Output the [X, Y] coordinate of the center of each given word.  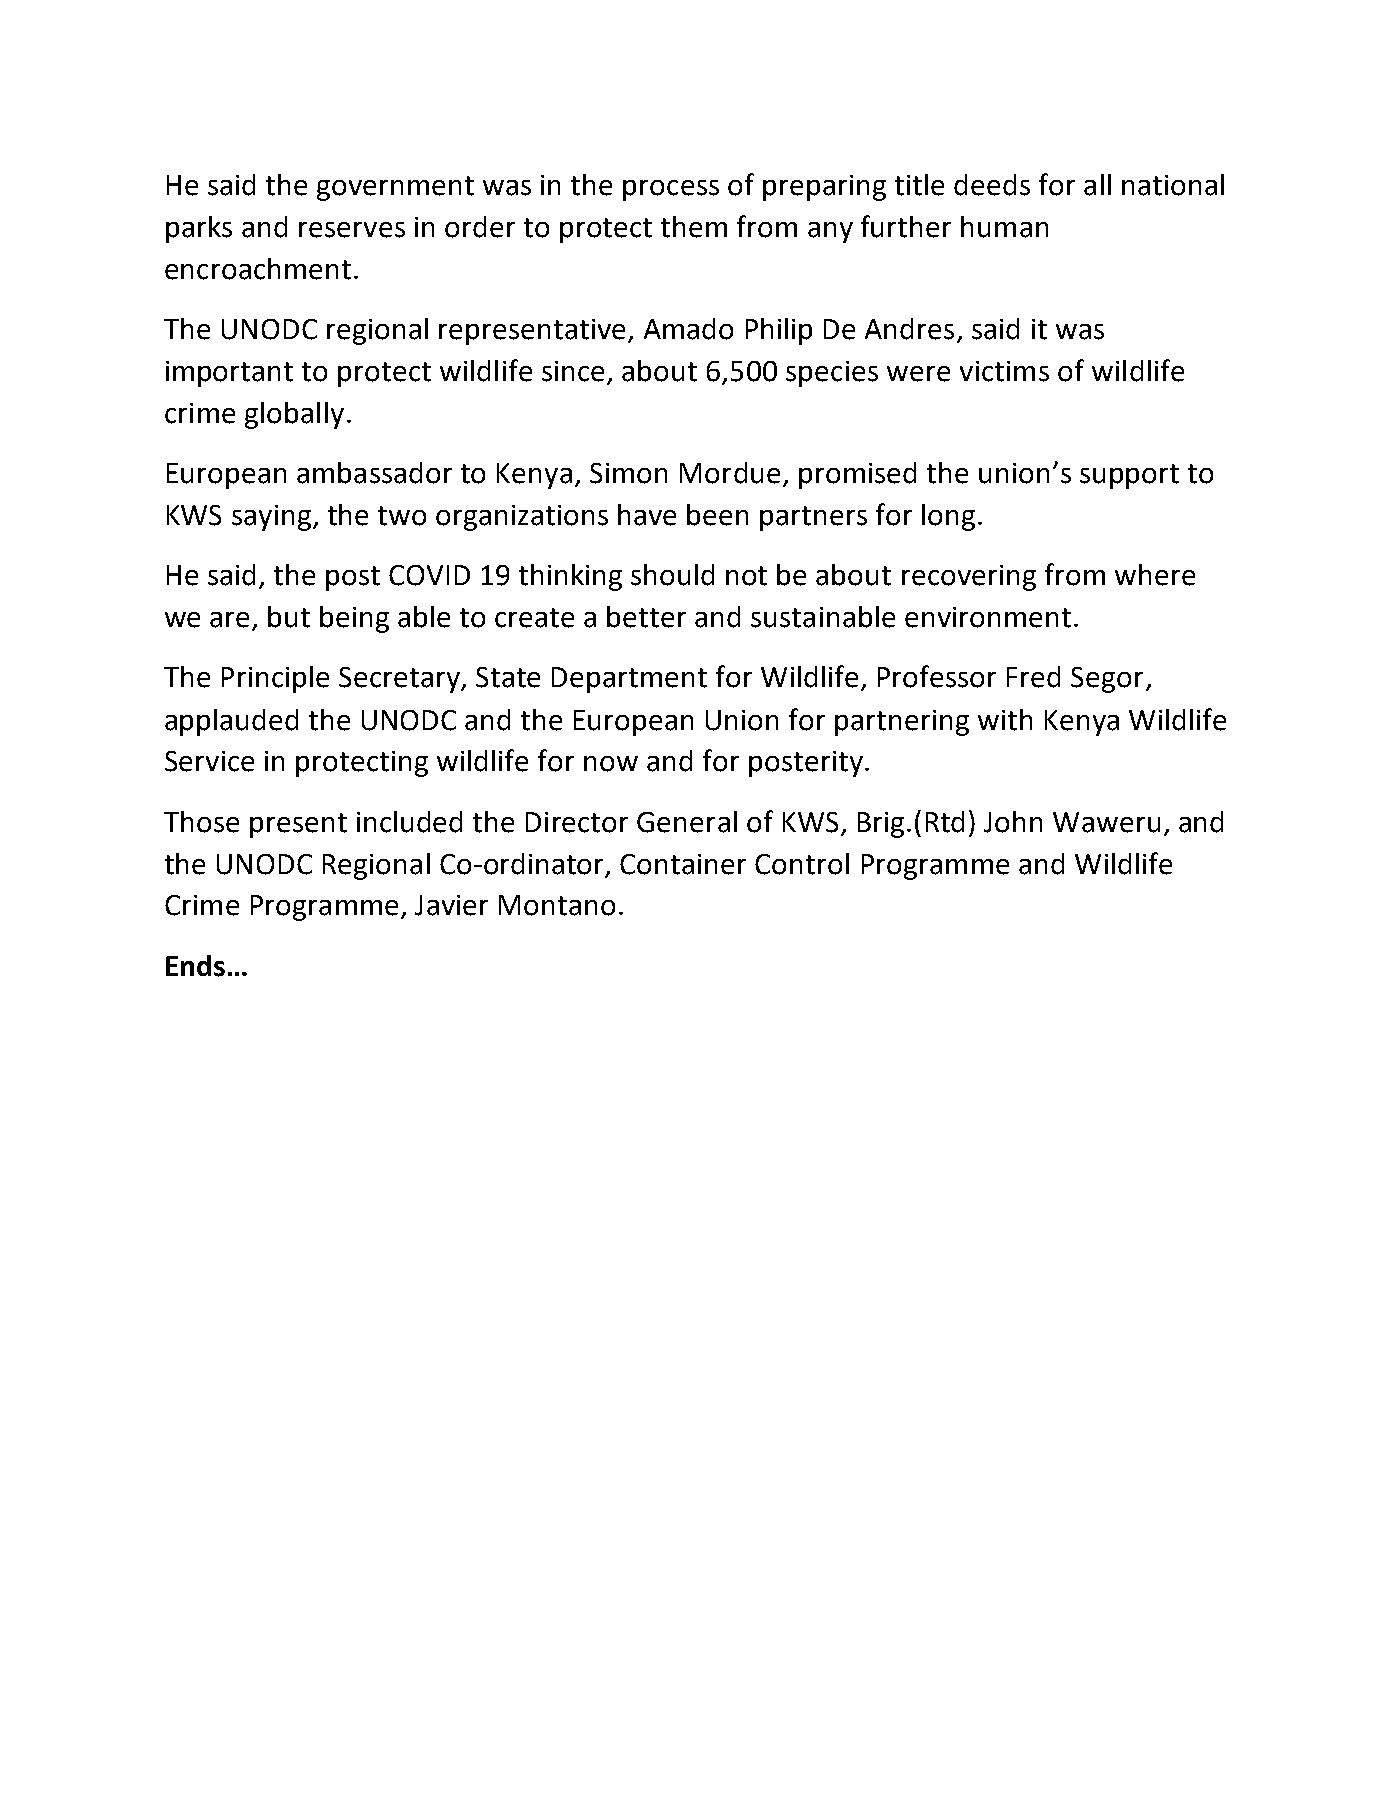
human [1004, 227]
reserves [352, 230]
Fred [1033, 677]
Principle [275, 679]
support [1129, 476]
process [671, 190]
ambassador [374, 473]
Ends [195, 966]
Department [629, 680]
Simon [628, 473]
